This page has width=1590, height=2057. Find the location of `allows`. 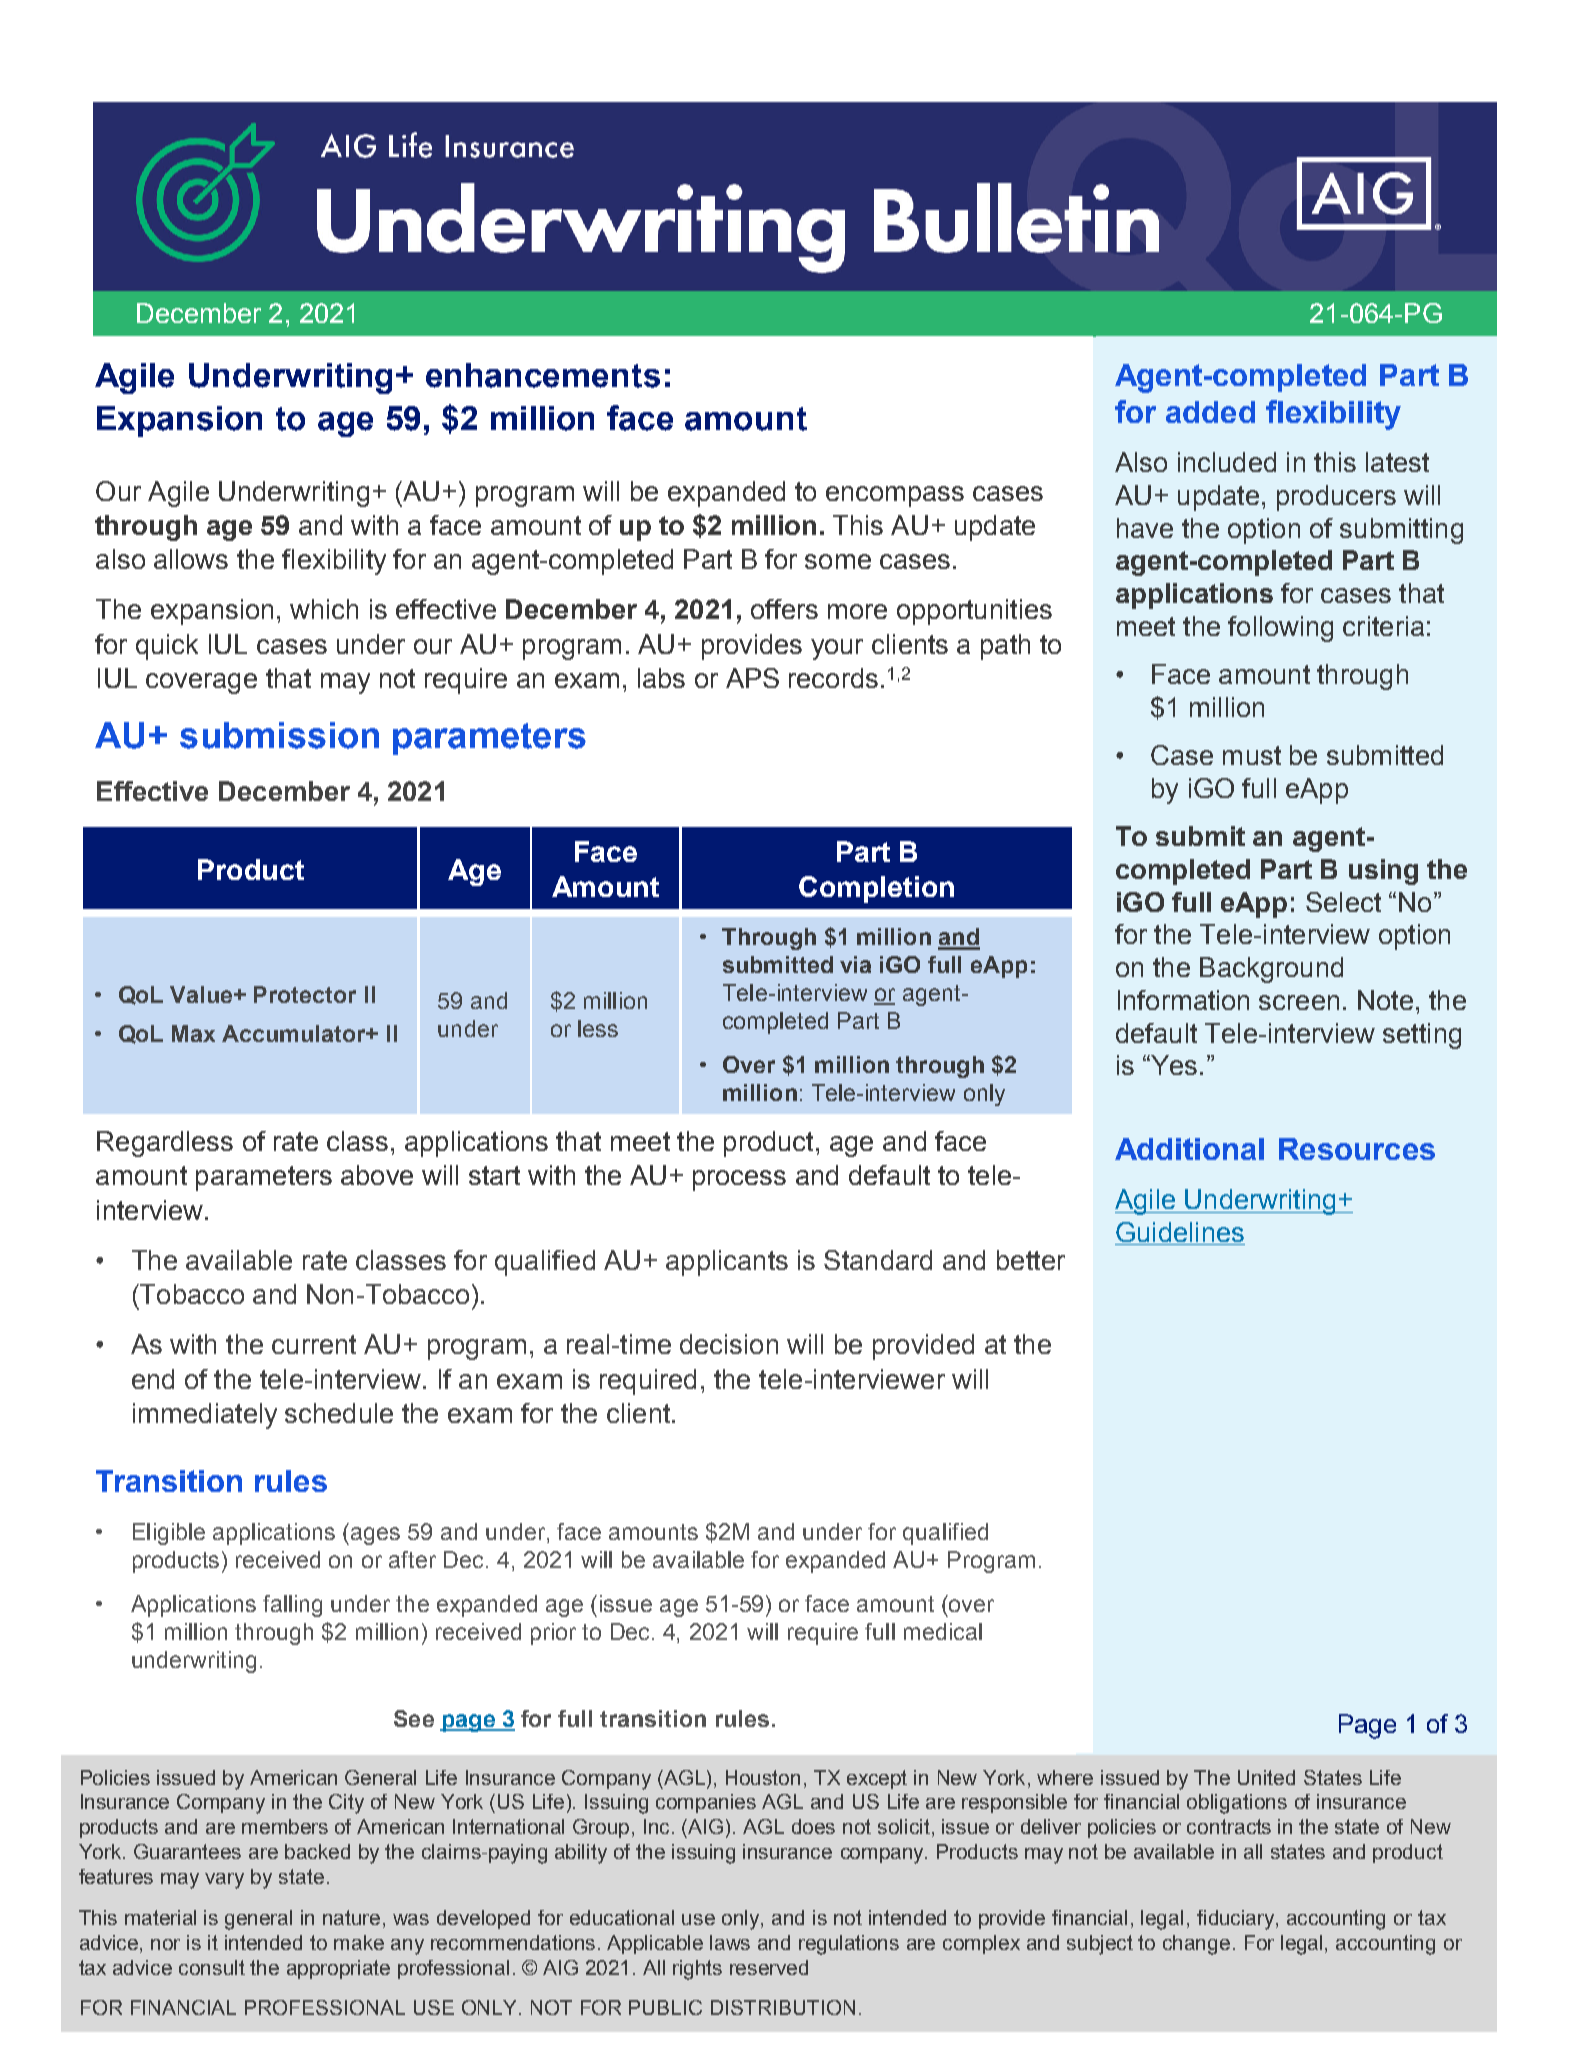

allows is located at coordinates (191, 559).
